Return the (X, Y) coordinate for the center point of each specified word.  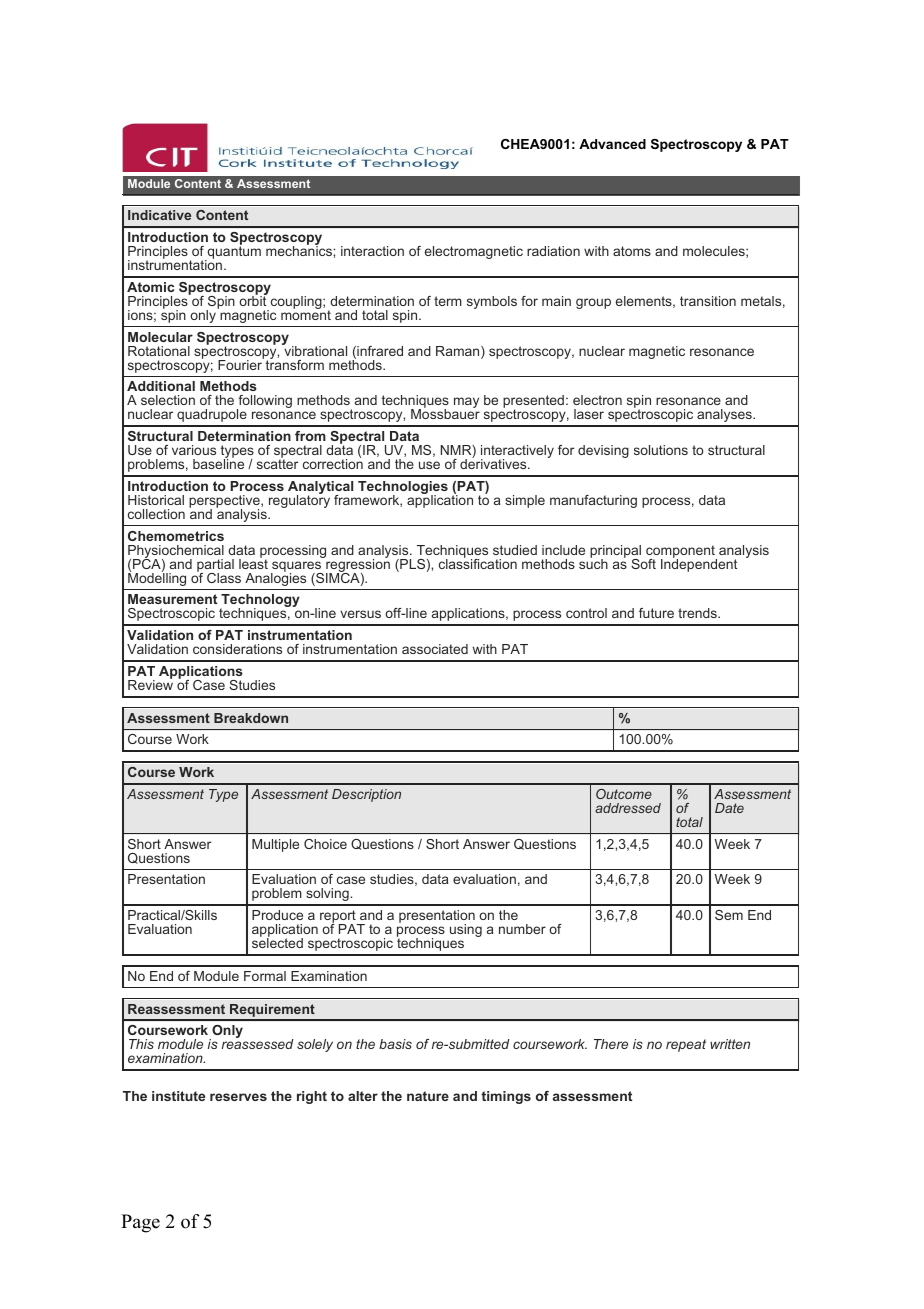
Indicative (159, 215)
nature (428, 1096)
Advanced (612, 144)
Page (140, 1223)
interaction (372, 251)
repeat (686, 1045)
